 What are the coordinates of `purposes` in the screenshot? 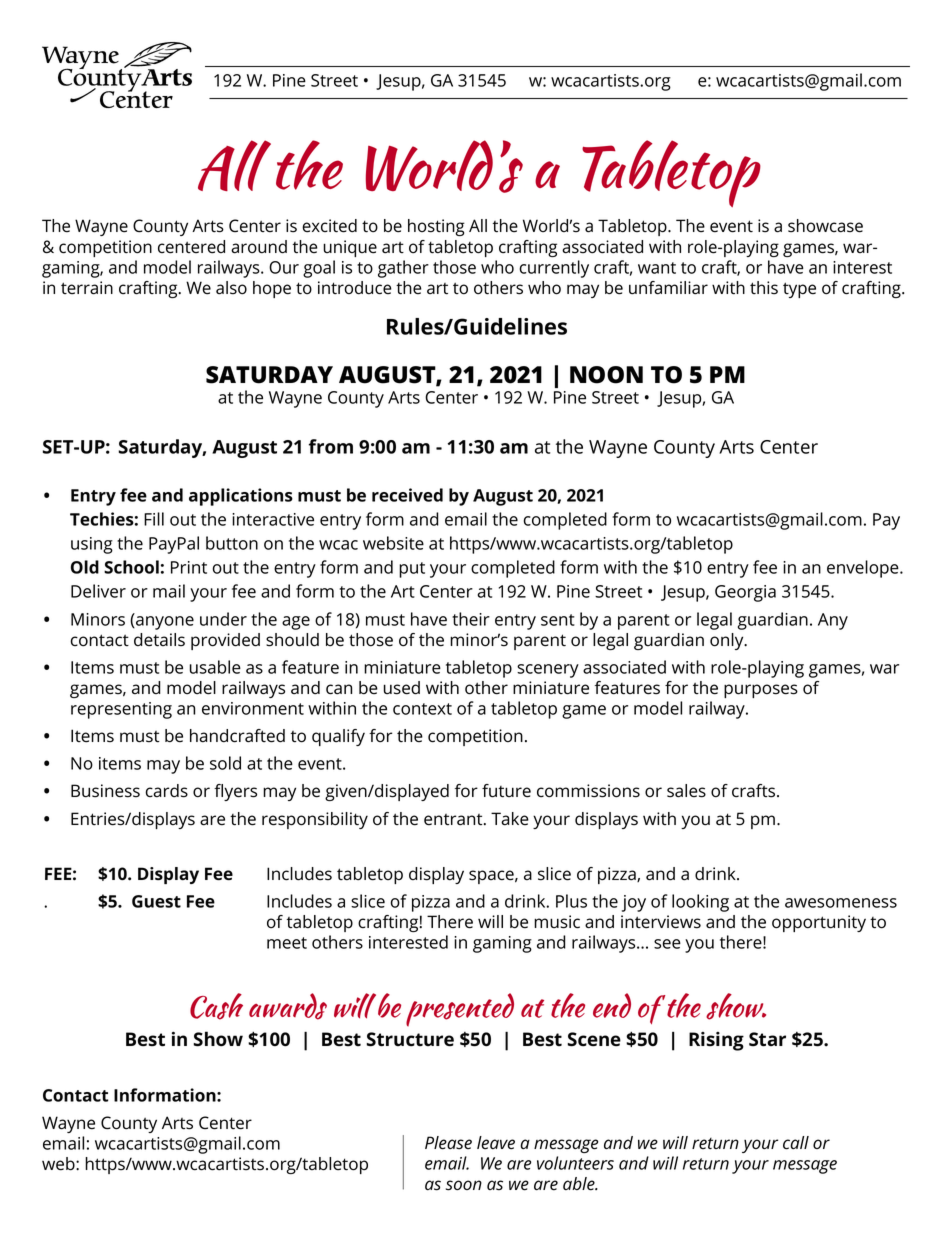 It's located at (761, 691).
